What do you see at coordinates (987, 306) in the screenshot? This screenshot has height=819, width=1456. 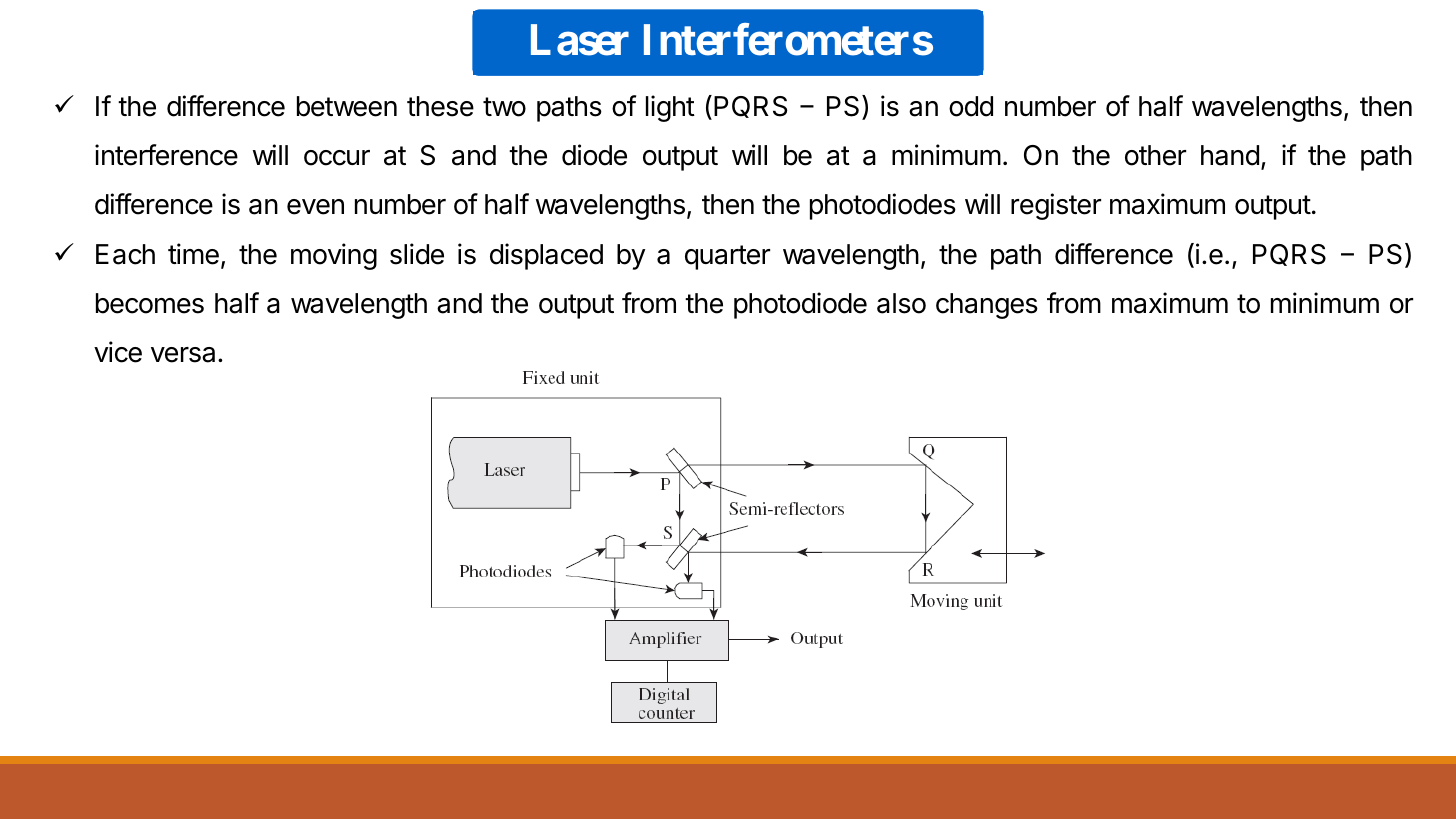 I see `changes` at bounding box center [987, 306].
